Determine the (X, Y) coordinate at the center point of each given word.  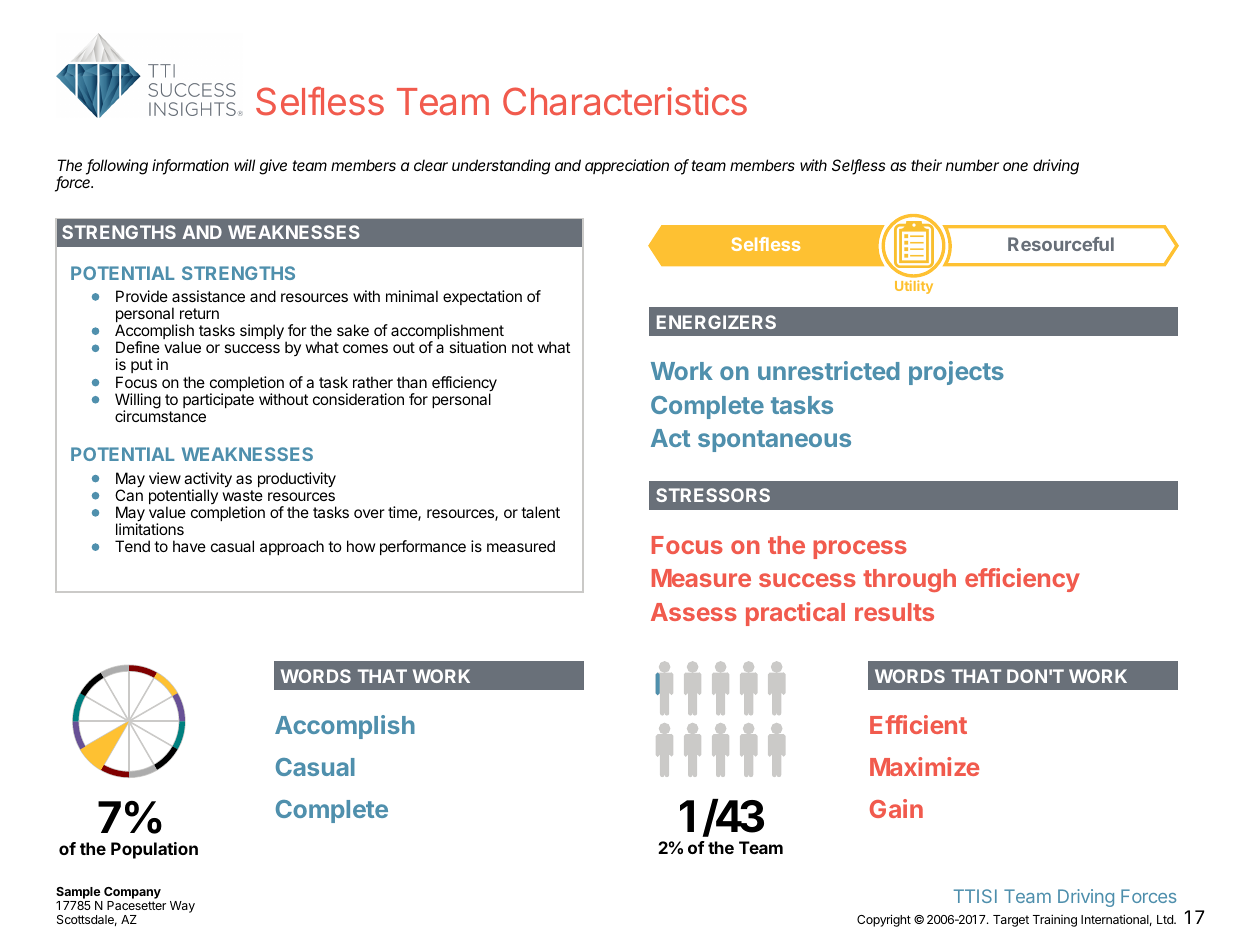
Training (1055, 920)
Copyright (884, 920)
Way (182, 907)
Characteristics (625, 101)
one (1015, 166)
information (190, 166)
